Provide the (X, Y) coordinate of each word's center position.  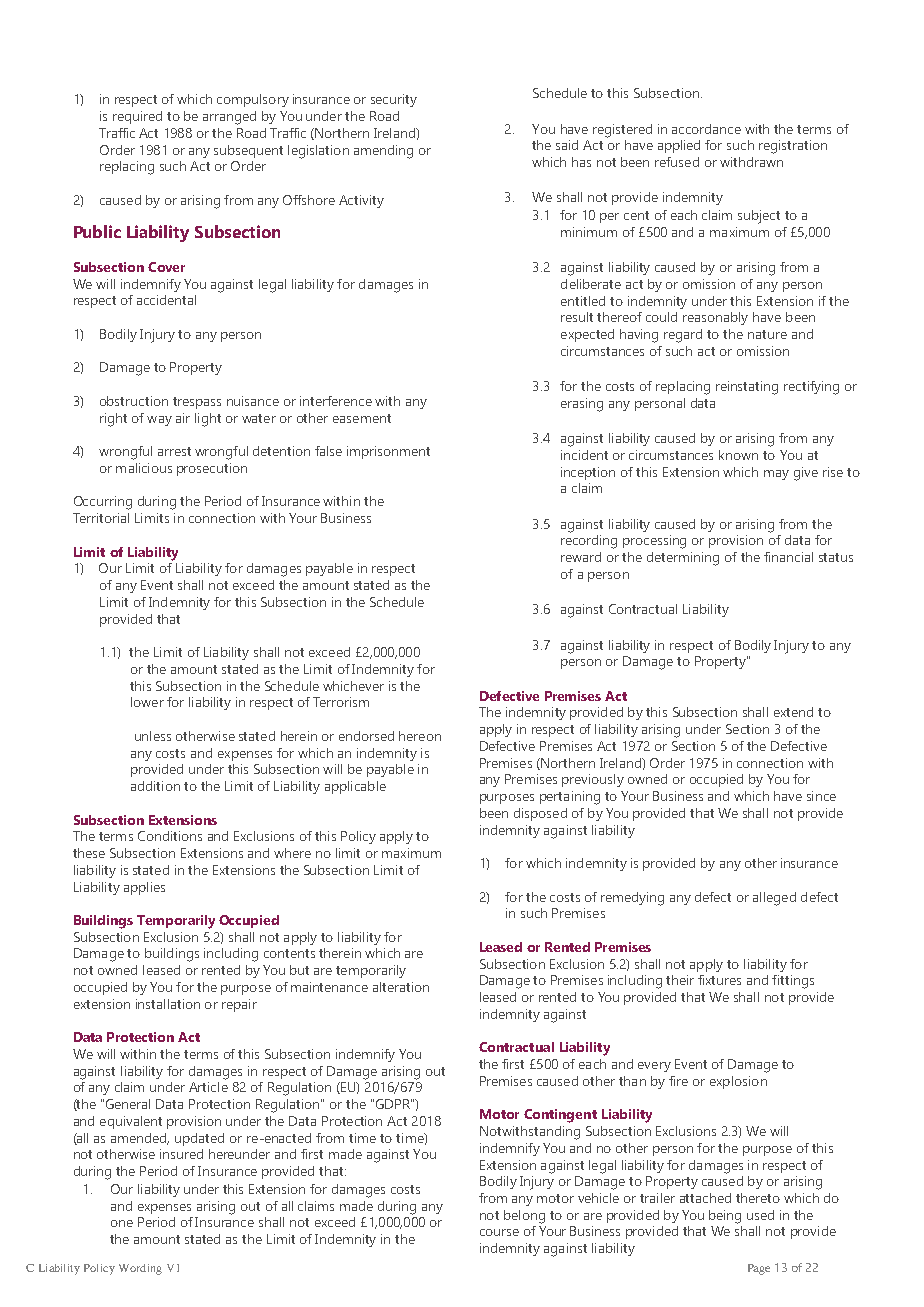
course (499, 1232)
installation (168, 1004)
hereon (420, 736)
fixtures (719, 980)
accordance (706, 129)
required (137, 117)
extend (793, 712)
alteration (401, 987)
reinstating (747, 388)
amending (383, 152)
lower (147, 702)
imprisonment (388, 452)
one (122, 1223)
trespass (197, 403)
